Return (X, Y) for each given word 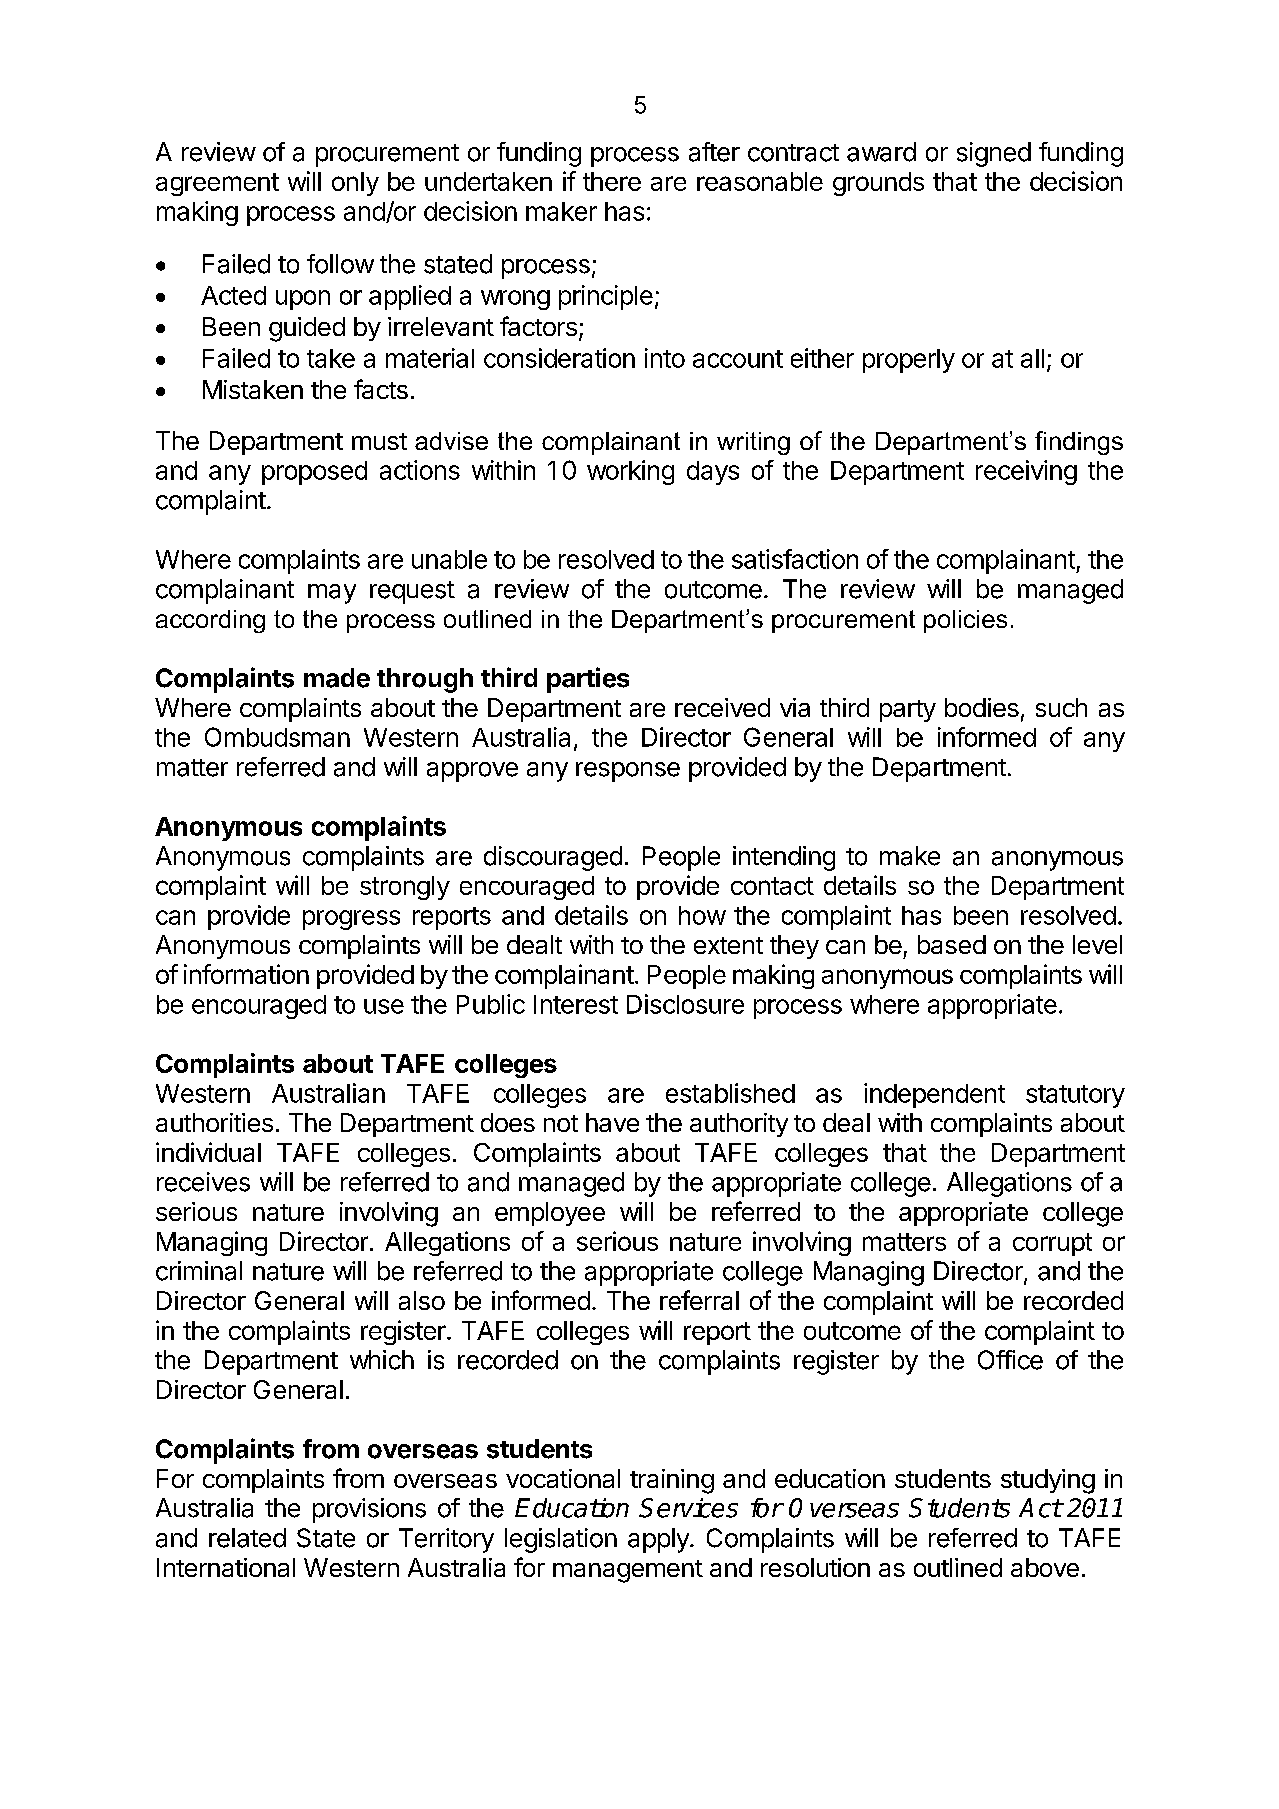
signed (994, 154)
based (952, 944)
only (355, 184)
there (612, 181)
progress (351, 920)
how (702, 915)
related (247, 1538)
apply (659, 1540)
